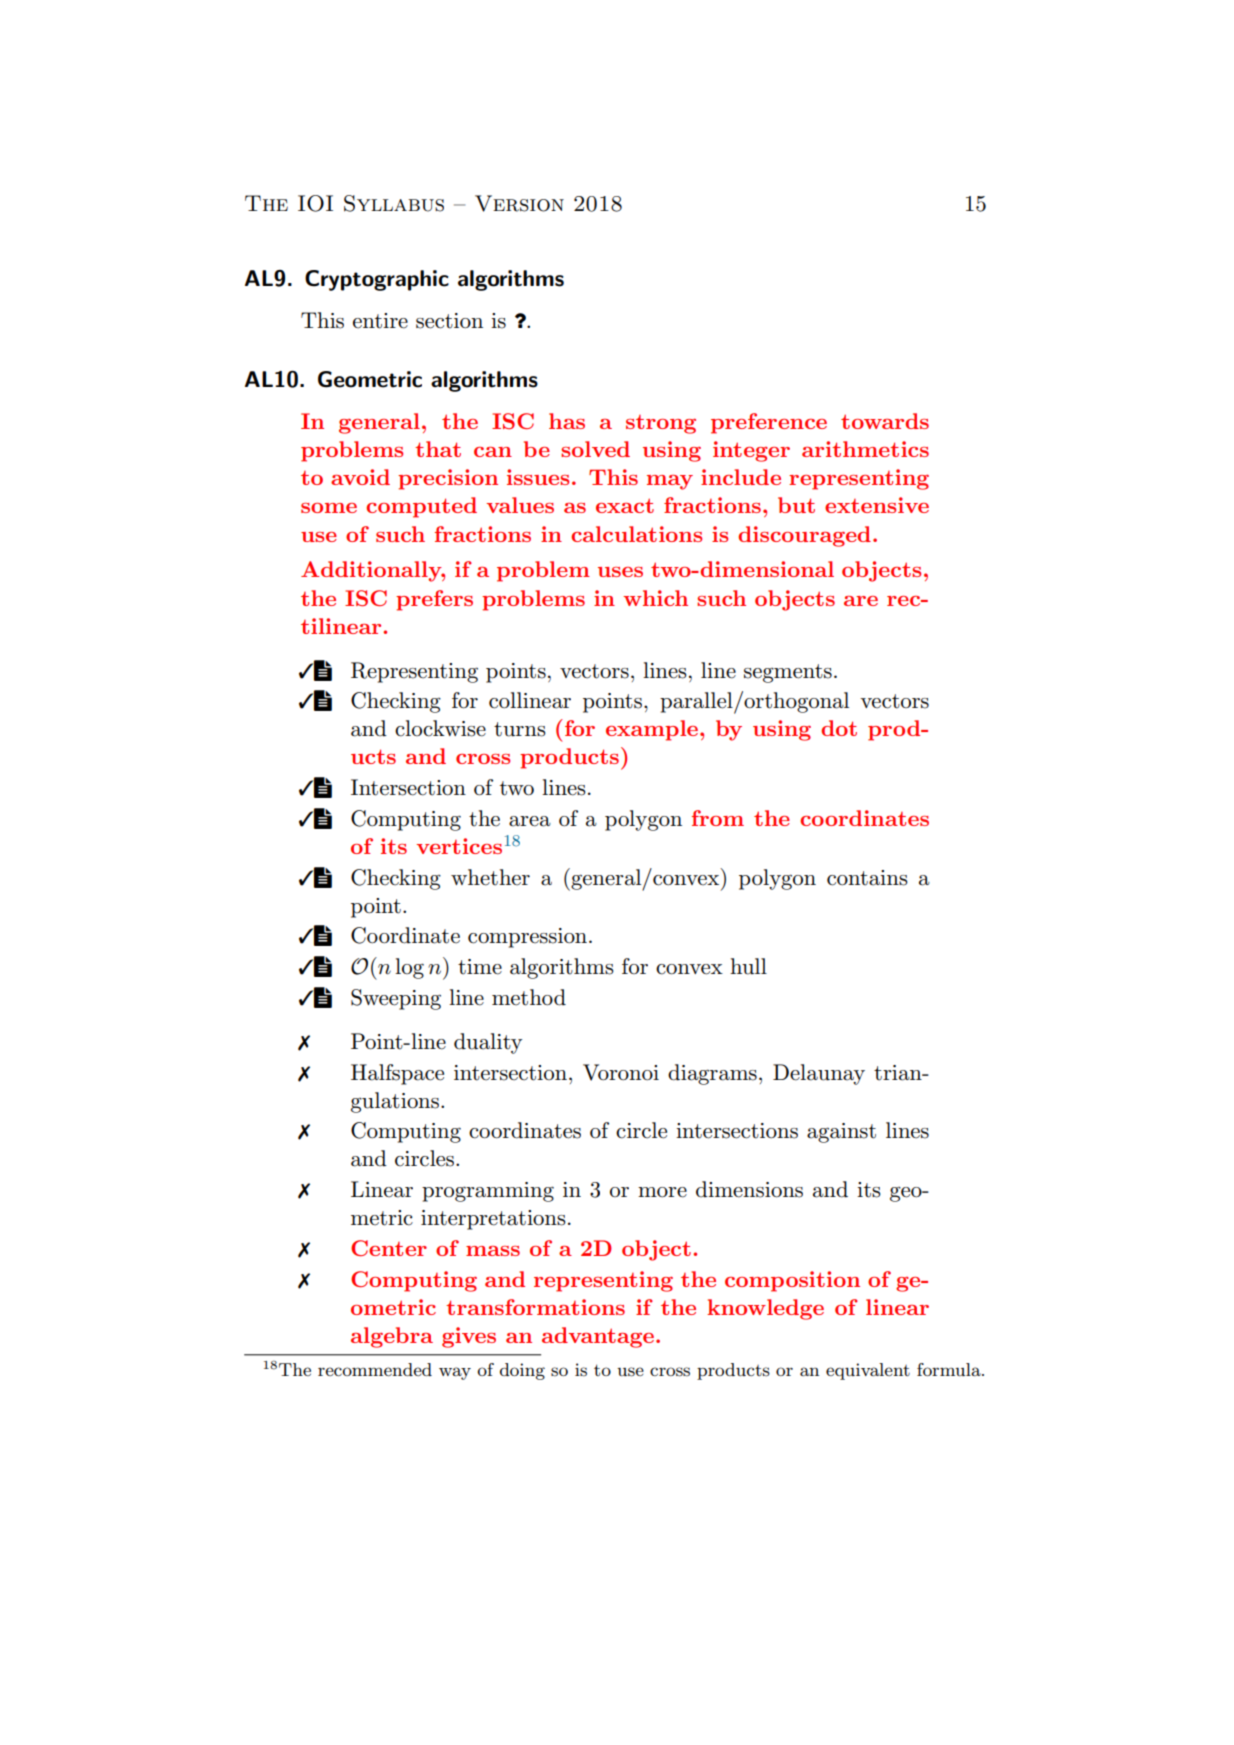 This image has height=1745, width=1234. I want to click on Version, so click(519, 203).
